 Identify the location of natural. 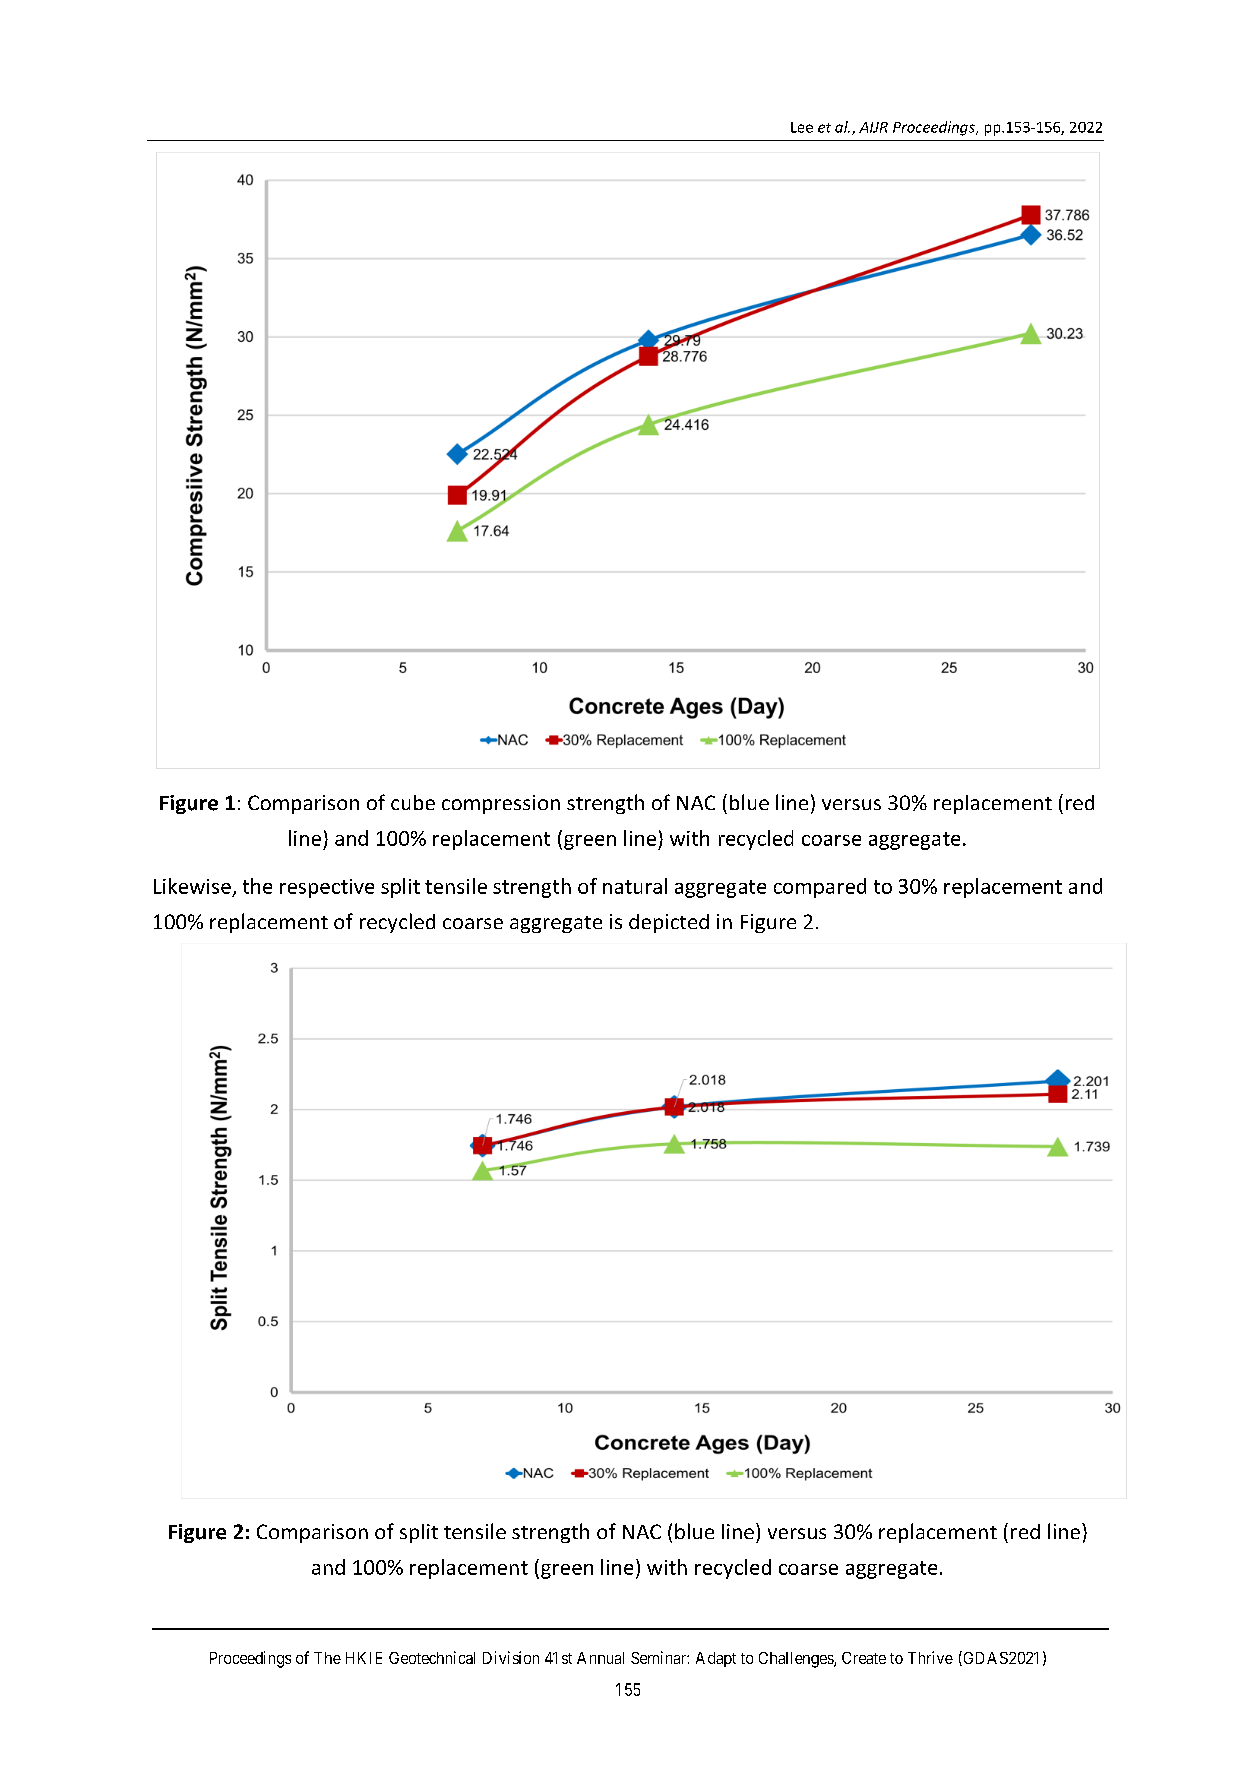
(635, 886).
